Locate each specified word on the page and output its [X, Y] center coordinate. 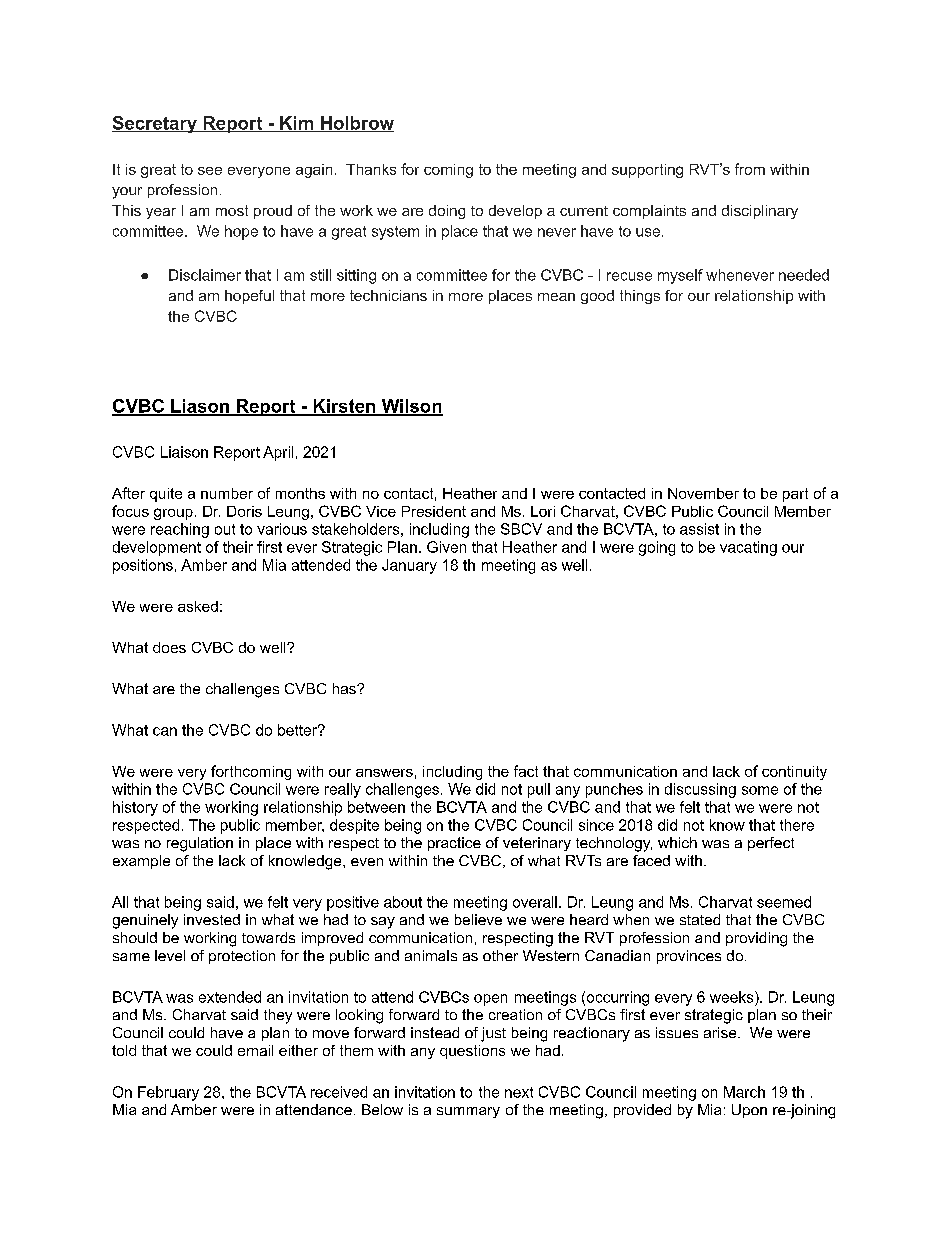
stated [700, 919]
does [169, 647]
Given [446, 547]
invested [212, 919]
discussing [700, 790]
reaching [180, 530]
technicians [388, 295]
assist [699, 529]
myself [680, 276]
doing [447, 212]
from [750, 169]
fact [526, 771]
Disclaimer [205, 275]
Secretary [155, 124]
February [168, 1093]
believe [478, 919]
